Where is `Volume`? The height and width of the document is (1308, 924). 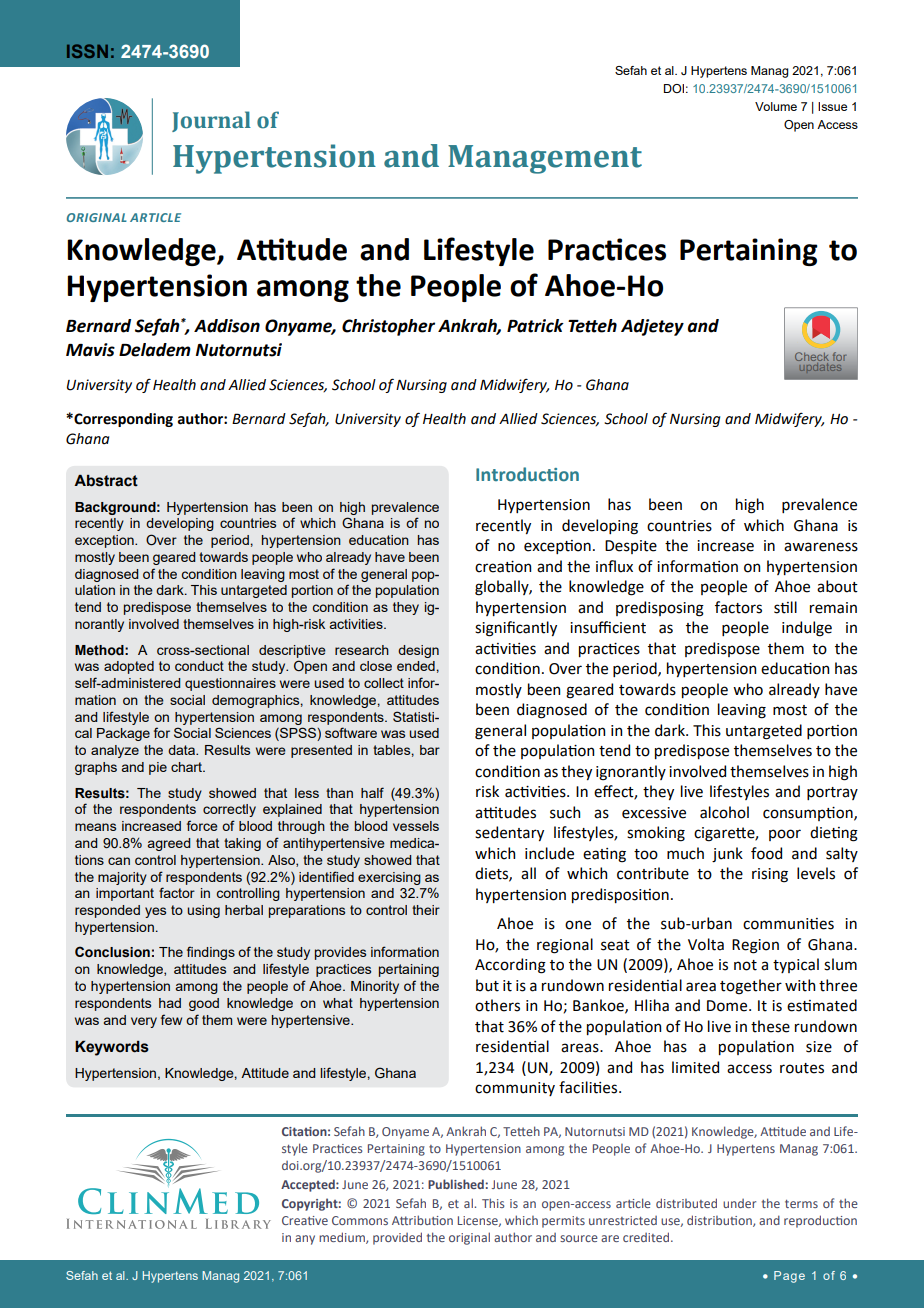 Volume is located at coordinates (776, 106).
